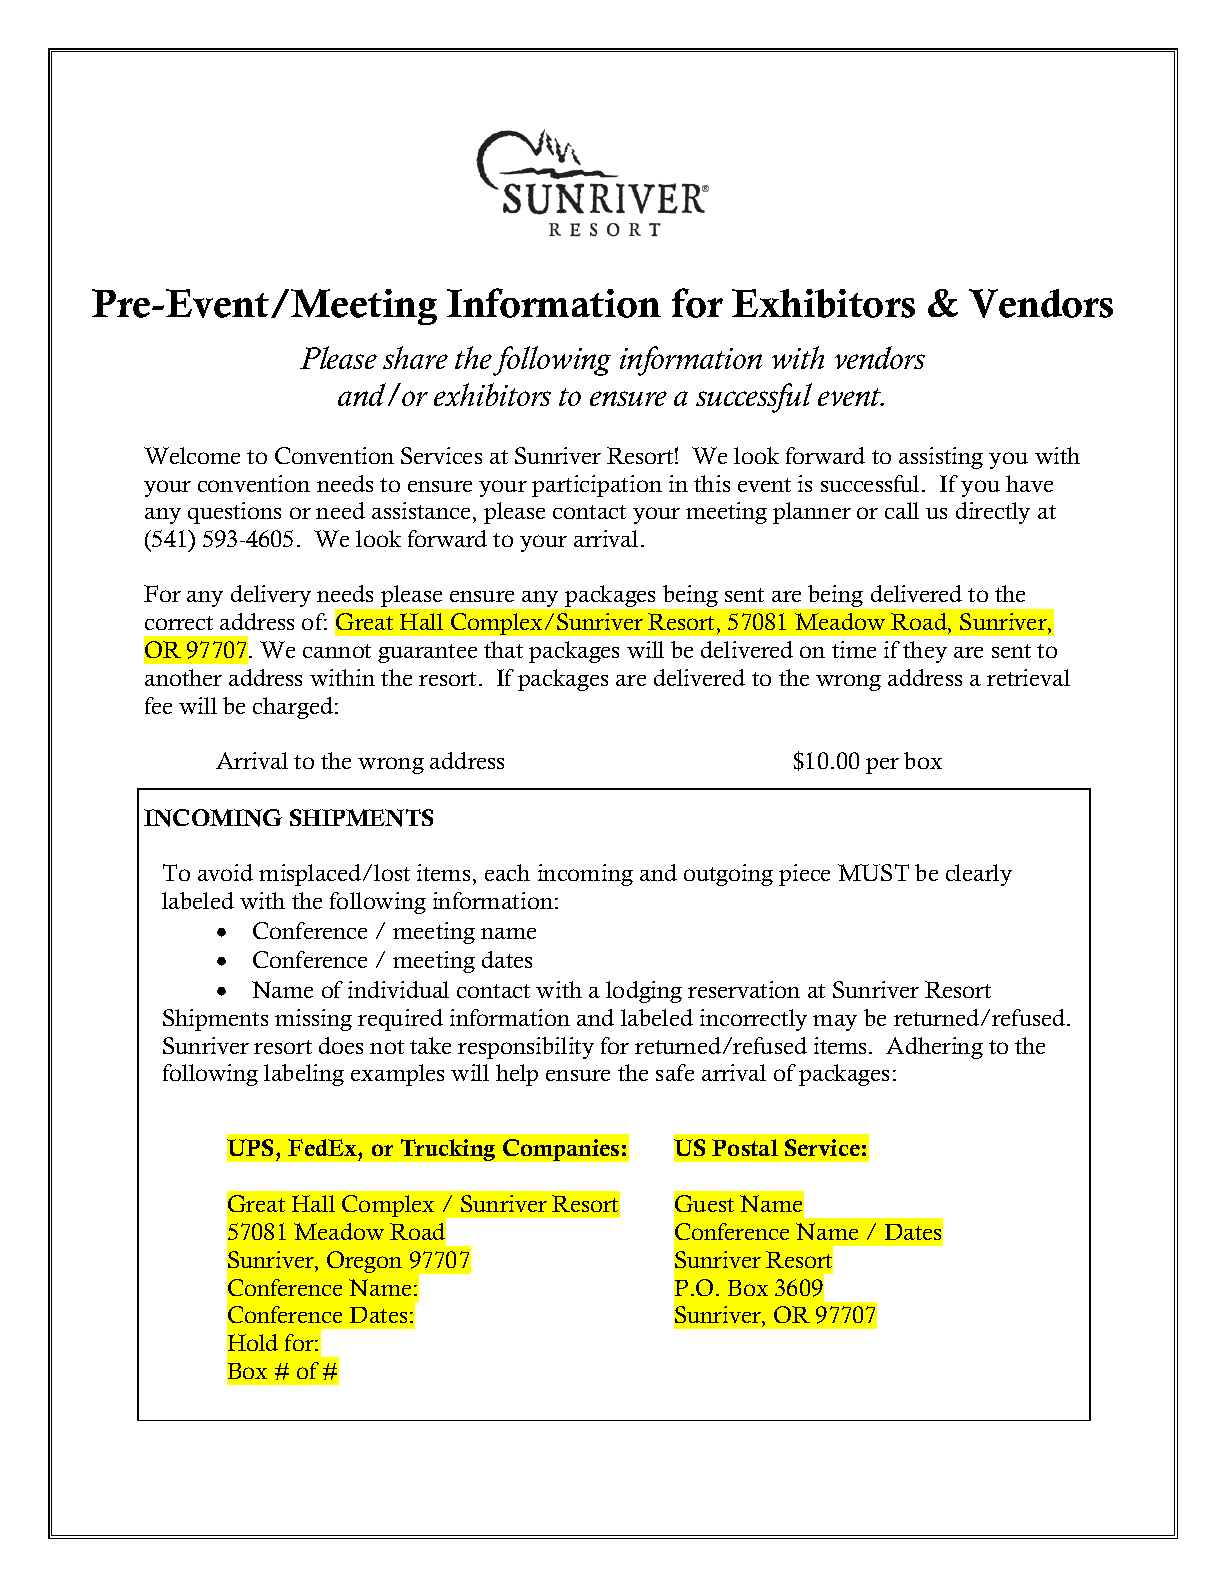  What do you see at coordinates (941, 458) in the screenshot?
I see `assisting` at bounding box center [941, 458].
